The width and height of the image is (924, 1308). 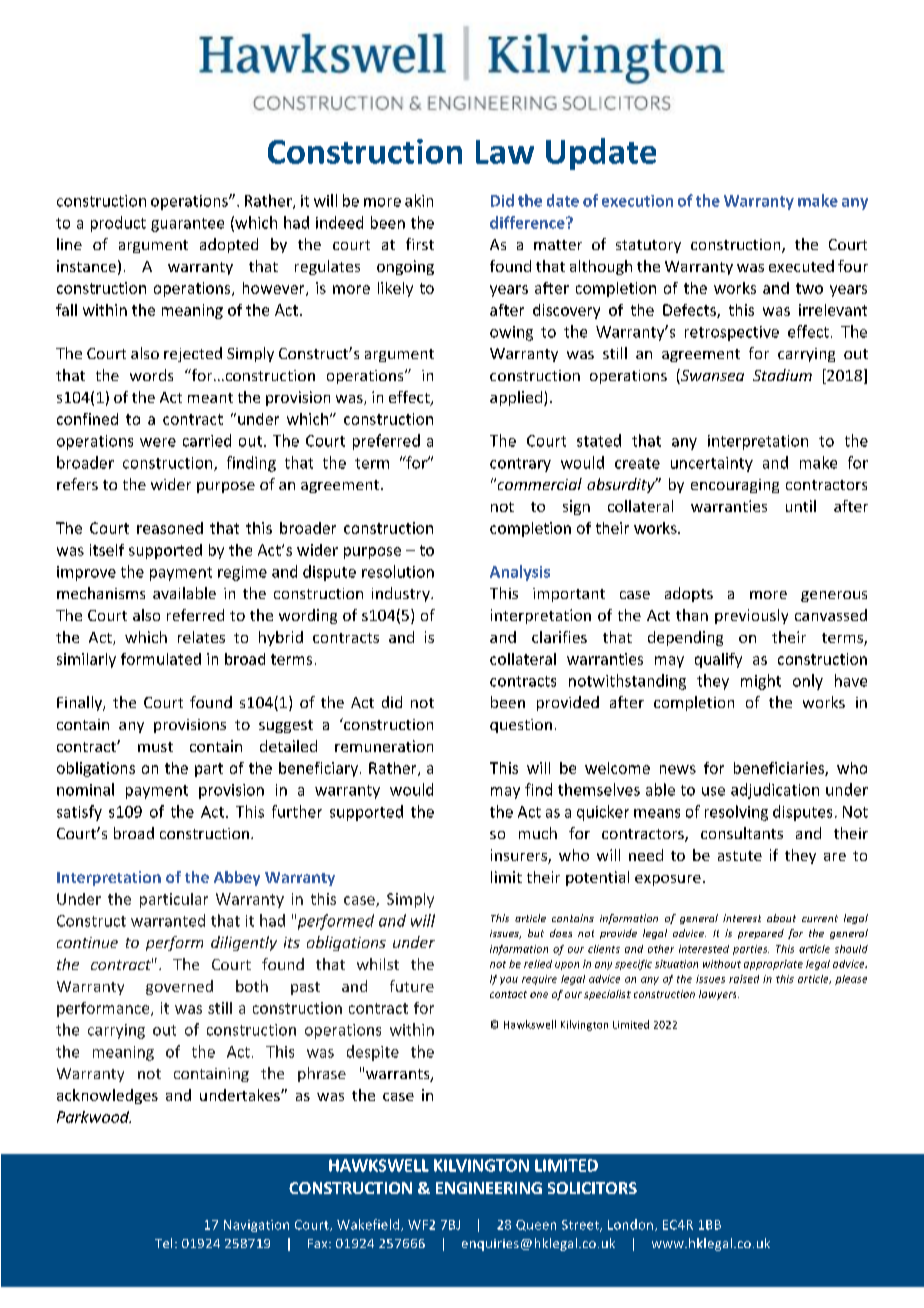 I want to click on question, so click(x=521, y=726).
